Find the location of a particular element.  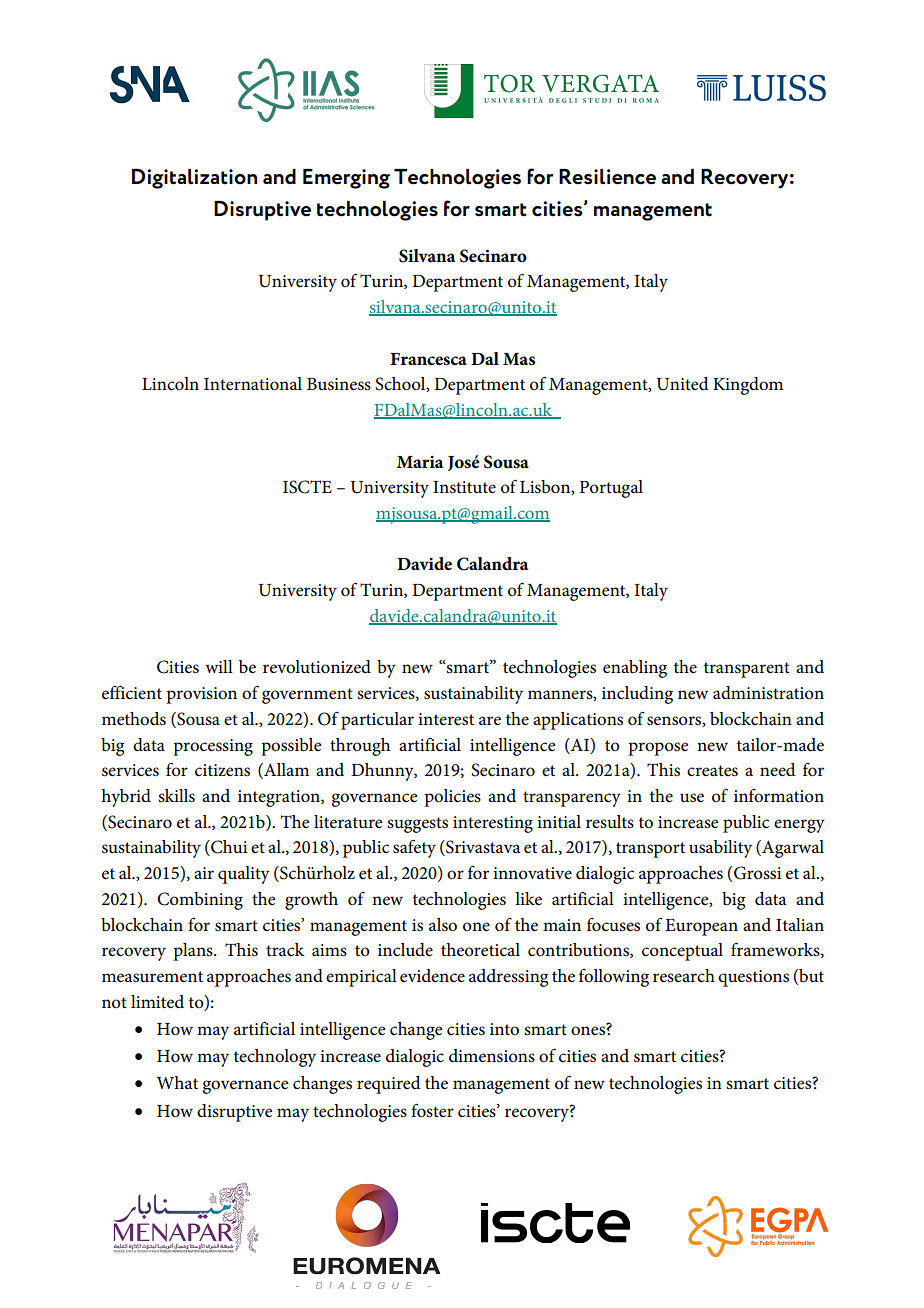

Francesca is located at coordinates (428, 359).
